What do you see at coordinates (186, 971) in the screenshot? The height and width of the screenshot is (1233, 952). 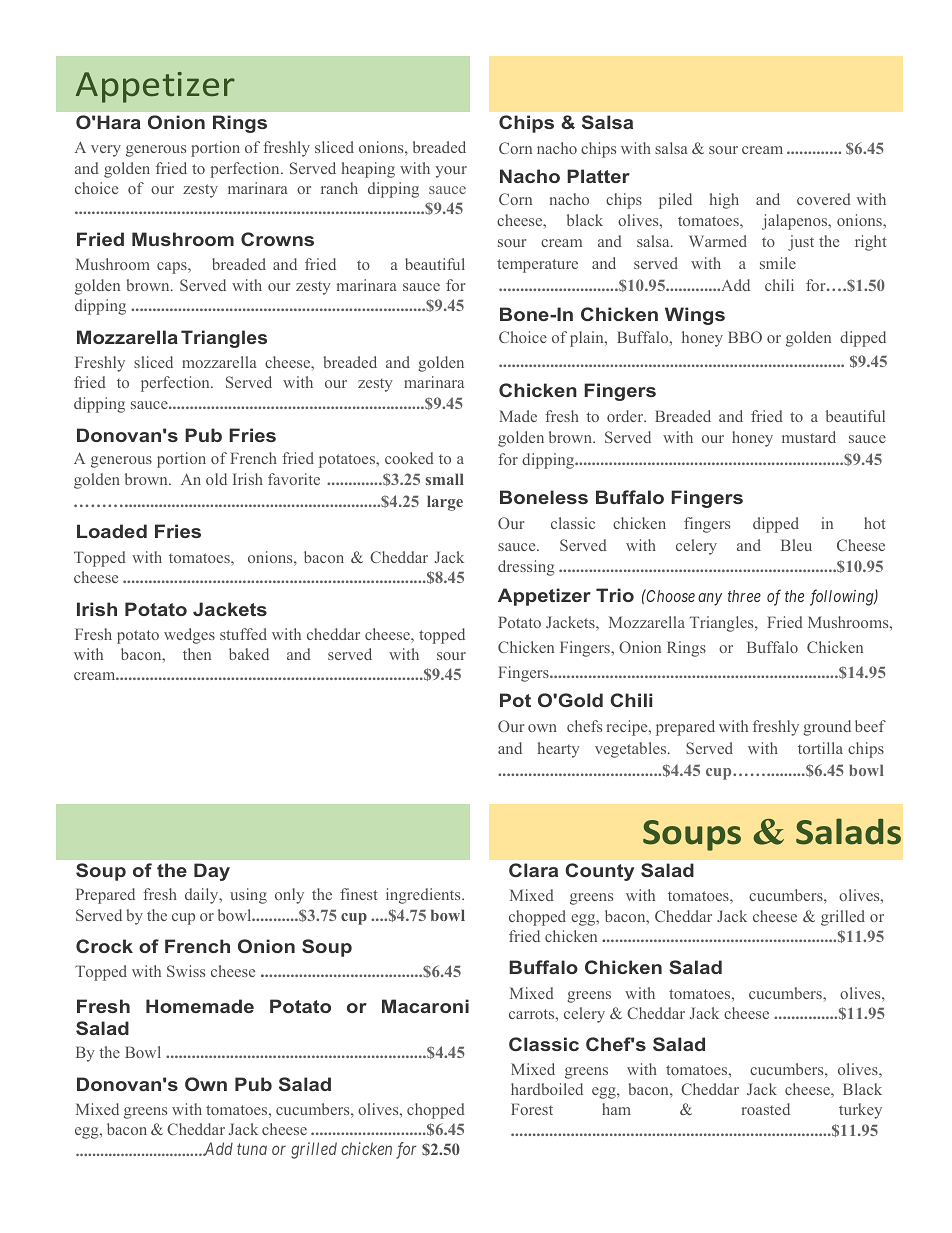 I see `Swiss` at bounding box center [186, 971].
